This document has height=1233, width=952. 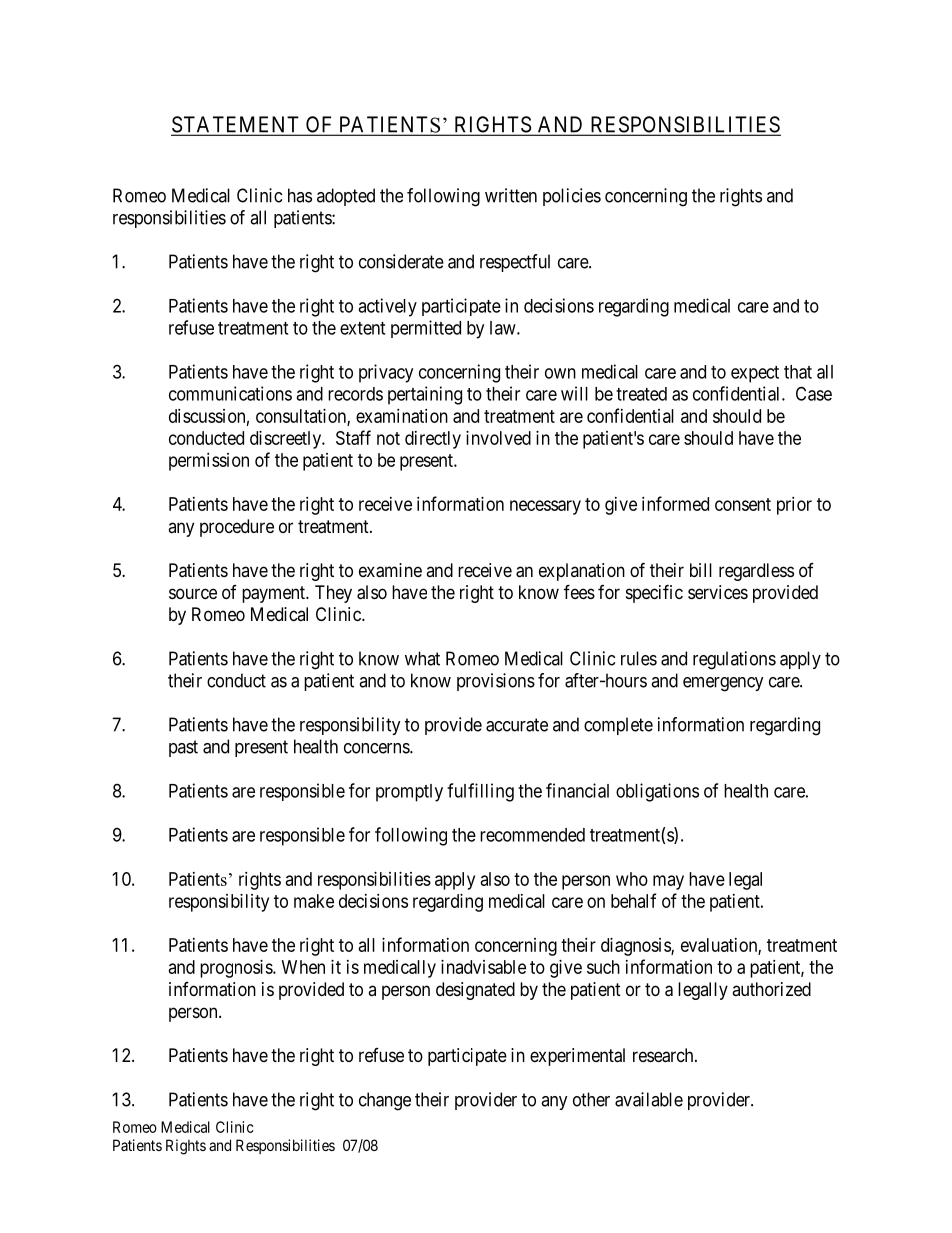 I want to click on involved, so click(x=498, y=438).
